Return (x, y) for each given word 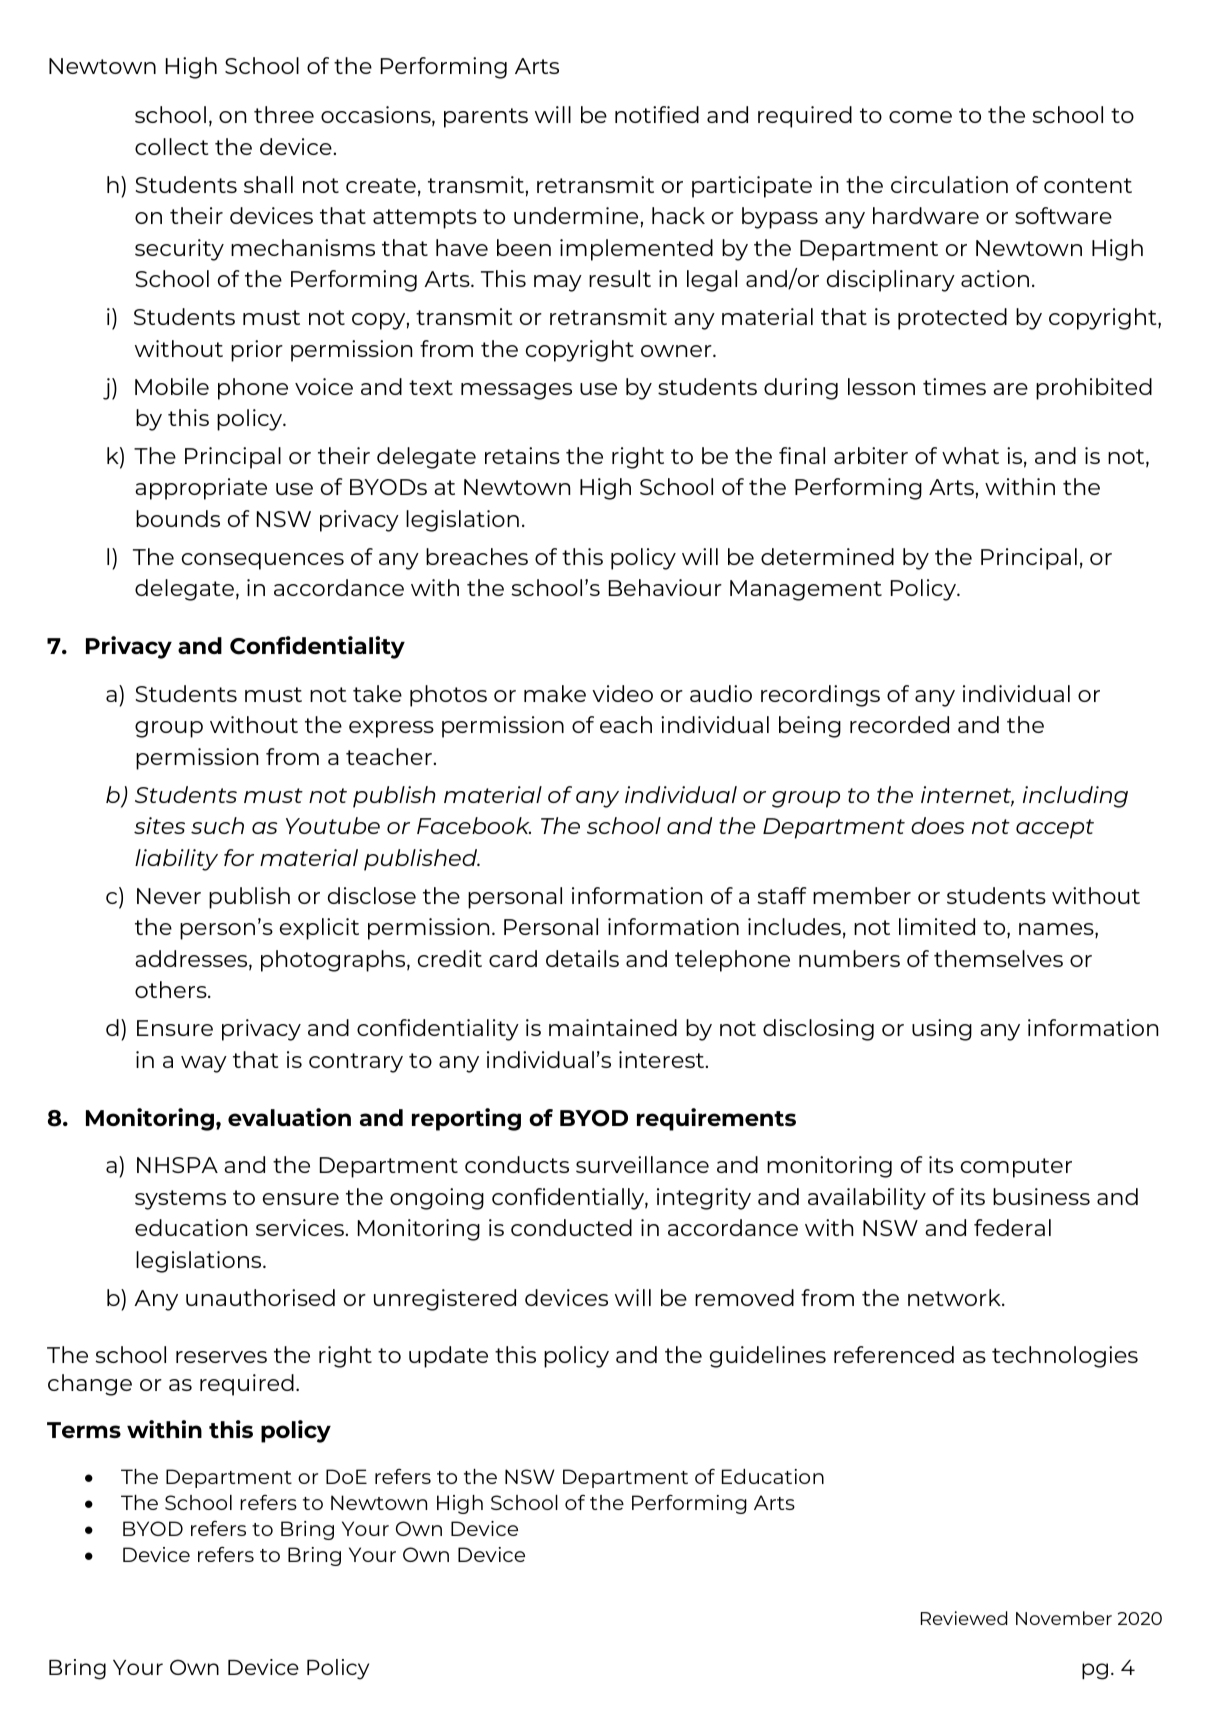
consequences (263, 561)
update (448, 1357)
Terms (84, 1430)
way (204, 1064)
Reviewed (964, 1618)
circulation (949, 184)
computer (1016, 1168)
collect (171, 146)
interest (663, 1059)
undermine (576, 215)
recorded (899, 724)
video (622, 693)
